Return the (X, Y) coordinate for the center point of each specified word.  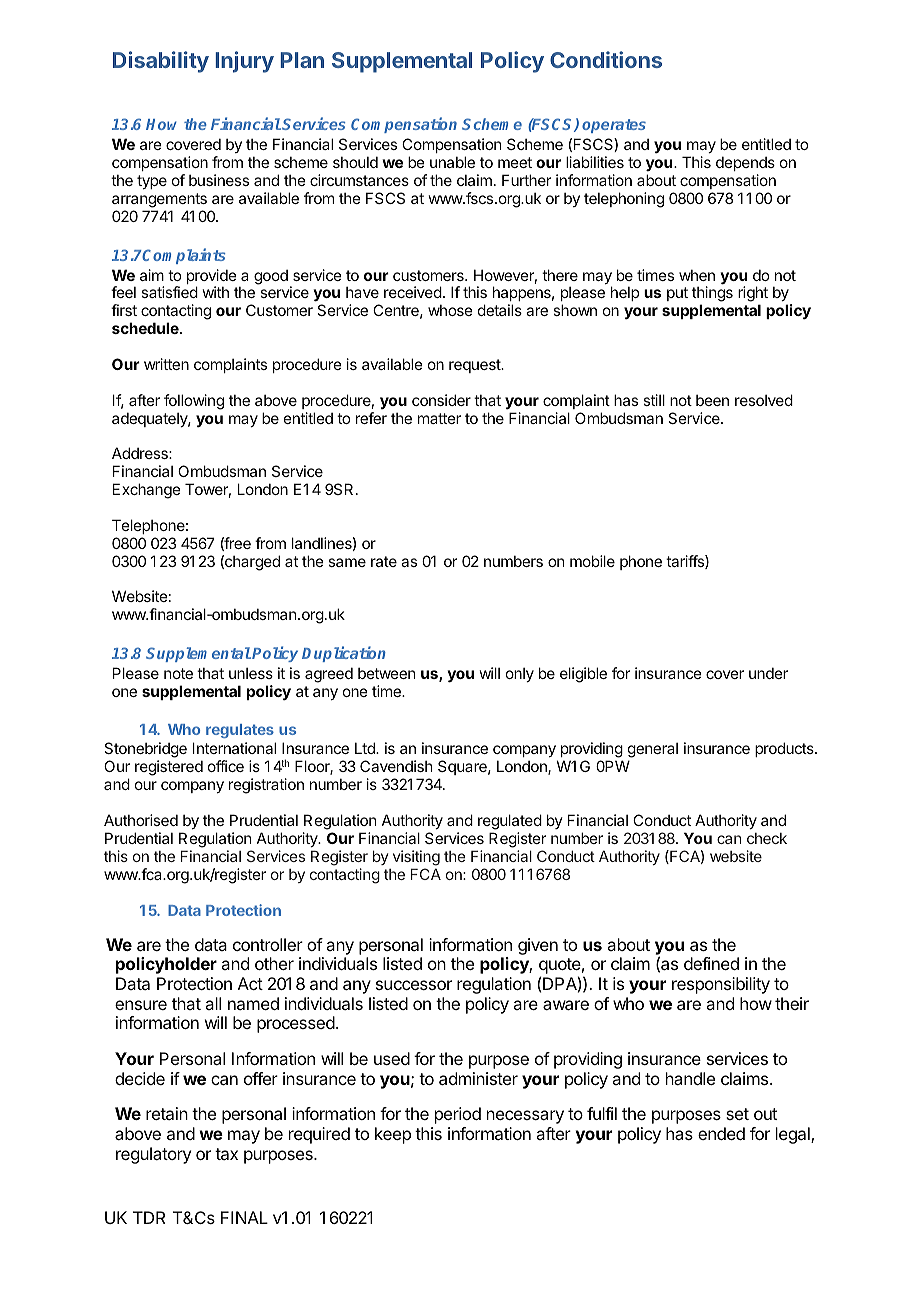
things (712, 295)
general (653, 750)
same (347, 562)
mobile (592, 561)
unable (452, 162)
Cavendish (396, 766)
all (213, 1003)
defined (711, 963)
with (216, 292)
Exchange (147, 491)
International (234, 748)
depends (745, 163)
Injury (244, 62)
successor (414, 985)
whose (450, 310)
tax (226, 1154)
